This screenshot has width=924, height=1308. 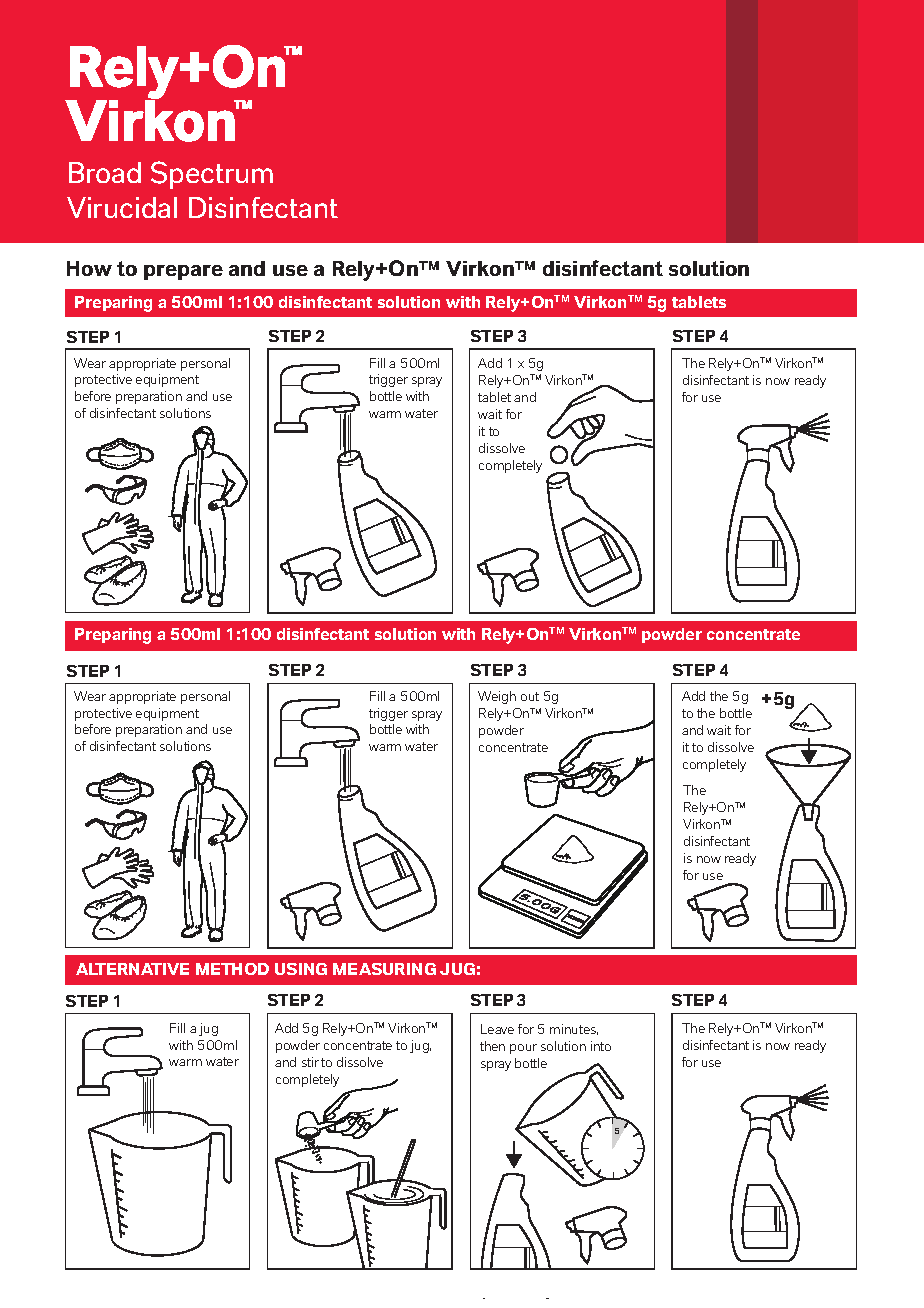 I want to click on Weigh, so click(x=497, y=697).
